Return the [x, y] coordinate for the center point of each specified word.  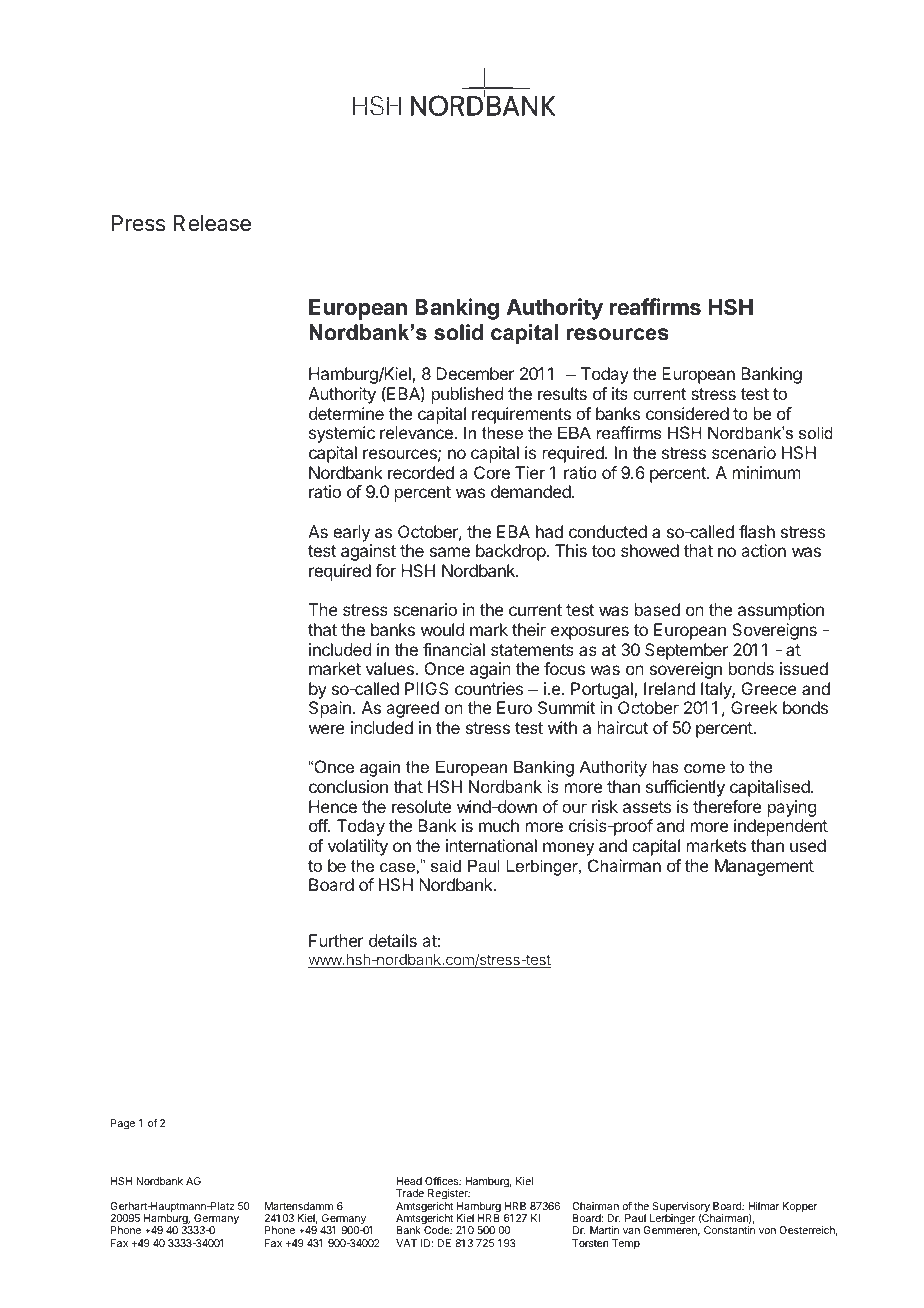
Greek [754, 707]
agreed [412, 709]
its [620, 393]
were [327, 729]
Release [212, 223]
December [475, 373]
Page [123, 1124]
